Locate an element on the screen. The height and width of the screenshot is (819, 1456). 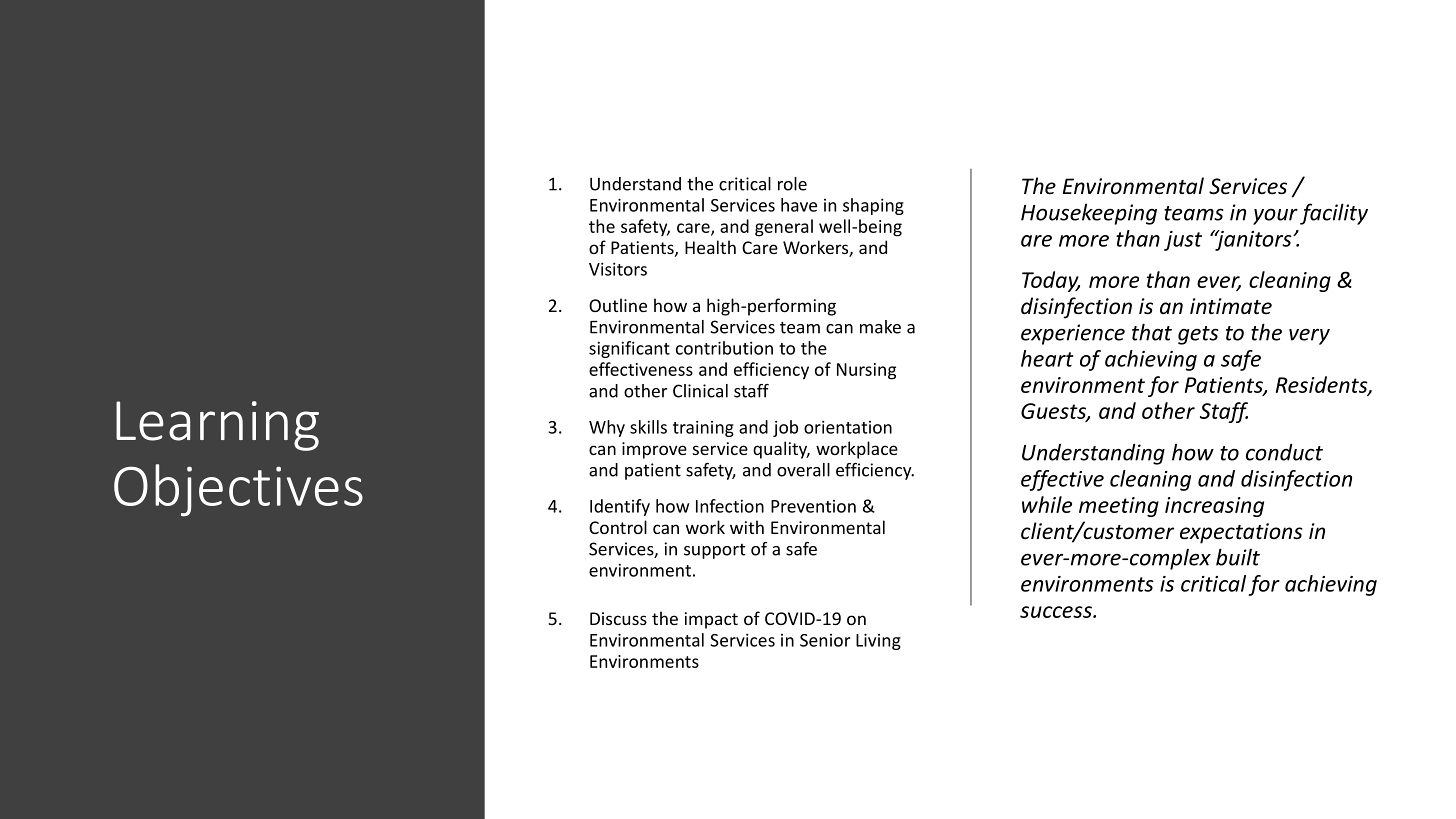
your is located at coordinates (1275, 216).
